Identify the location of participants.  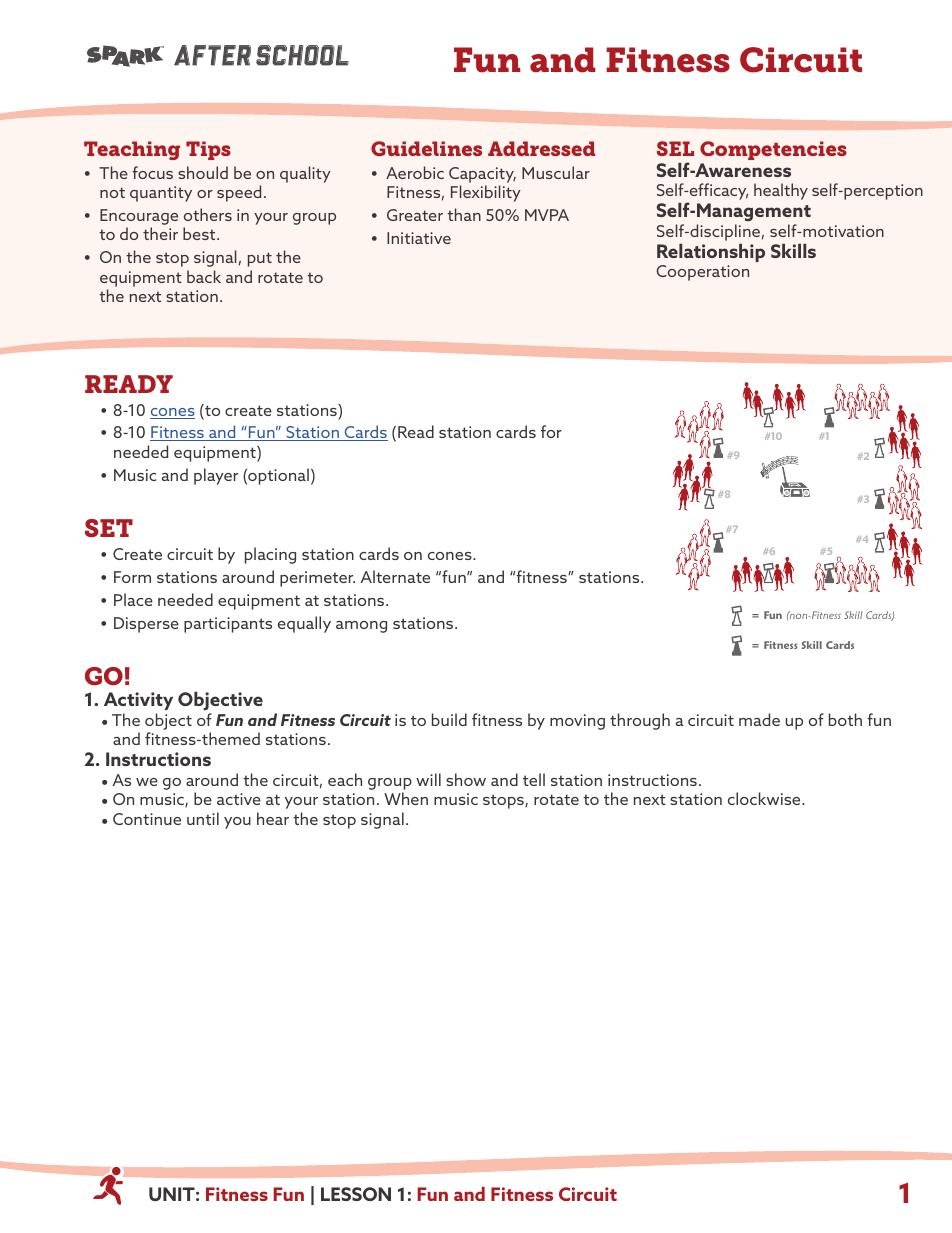
(228, 625).
